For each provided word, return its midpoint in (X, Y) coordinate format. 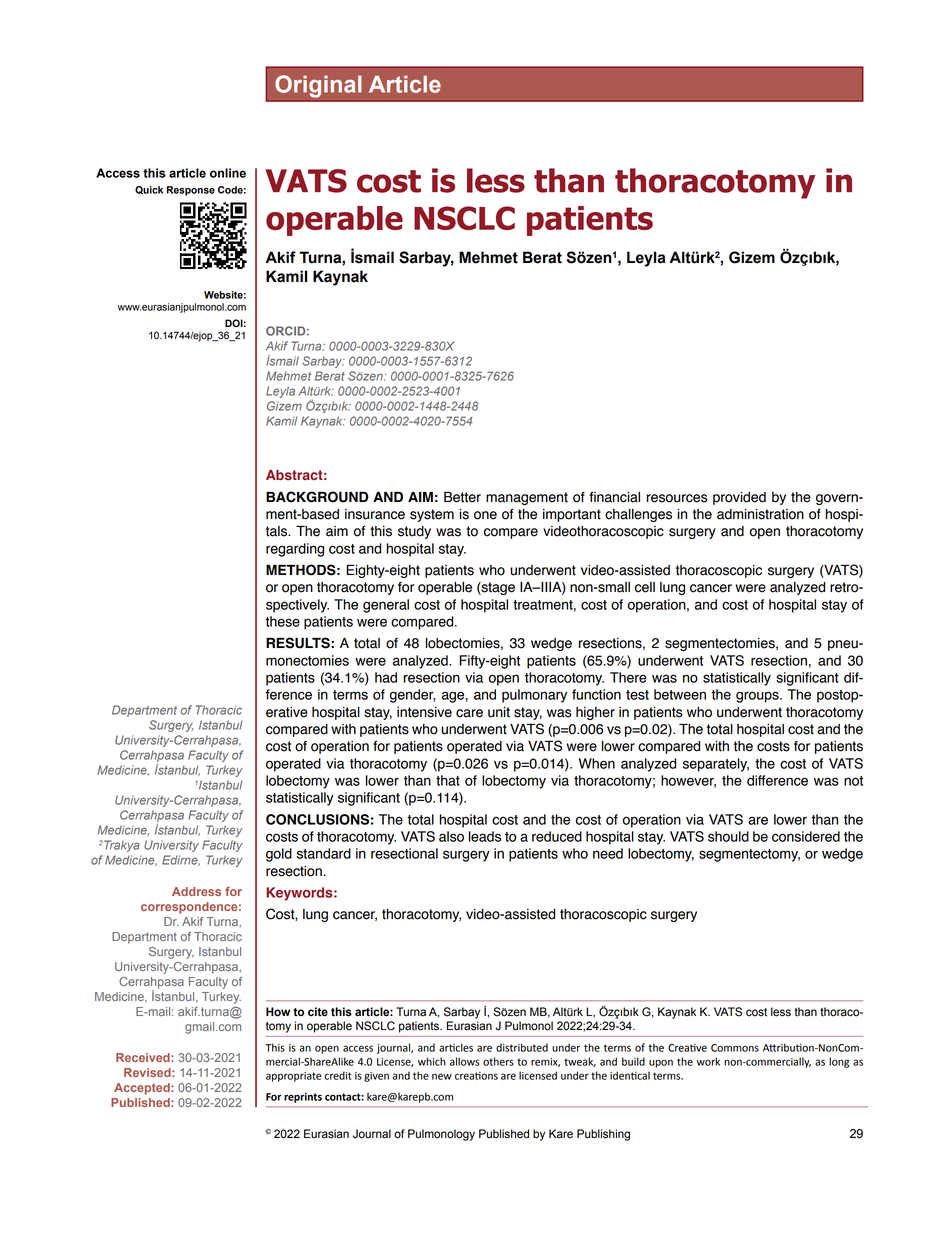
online (228, 173)
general (386, 606)
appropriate (293, 1077)
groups (758, 697)
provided (739, 498)
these (282, 621)
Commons (735, 1048)
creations (476, 1076)
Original (318, 86)
